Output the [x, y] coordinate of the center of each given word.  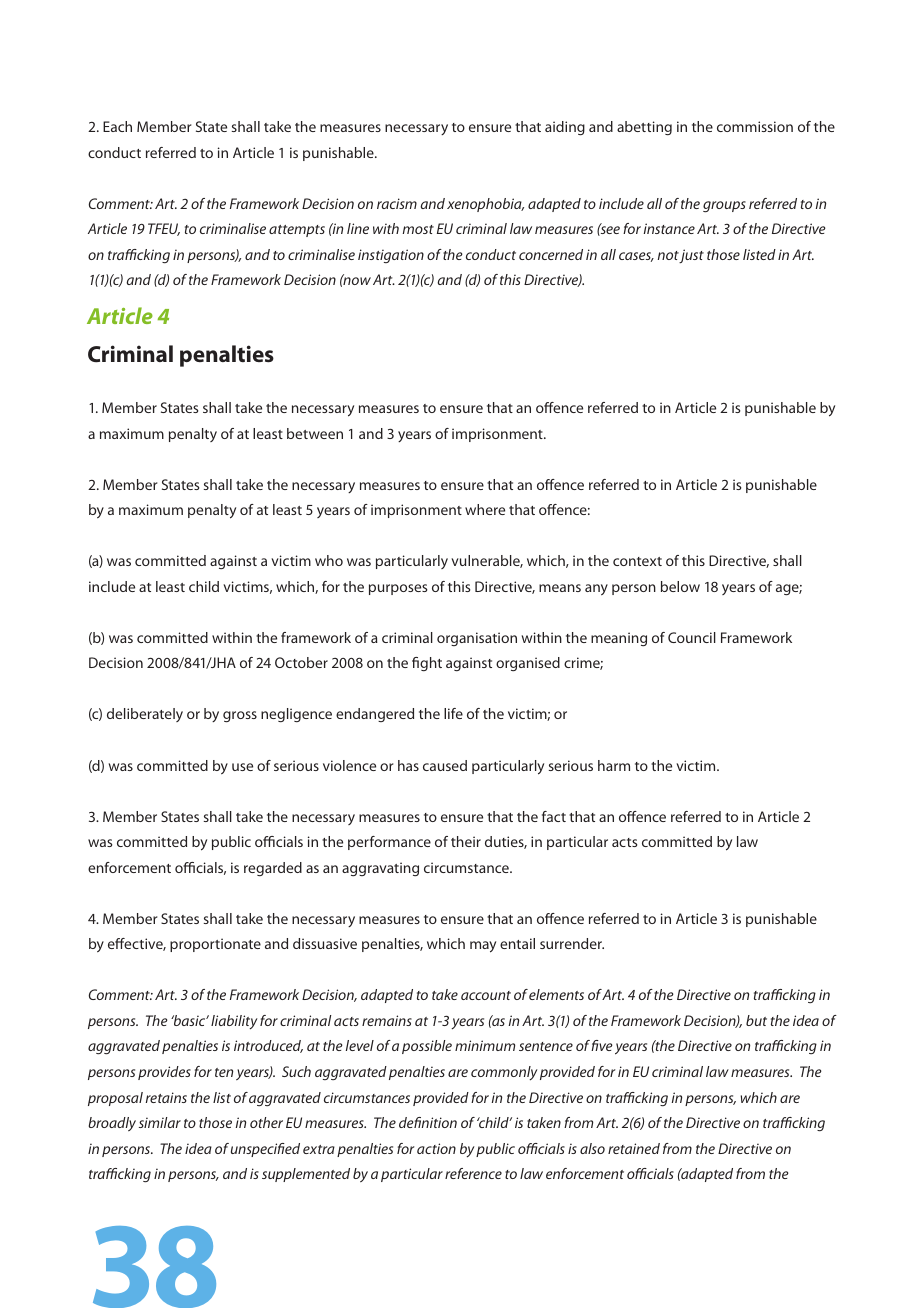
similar [160, 1122]
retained [634, 1148]
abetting [644, 128]
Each [117, 126]
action [436, 1148]
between [315, 433]
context [637, 561]
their [466, 841]
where [485, 509]
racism [397, 203]
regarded [273, 869]
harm [614, 765]
